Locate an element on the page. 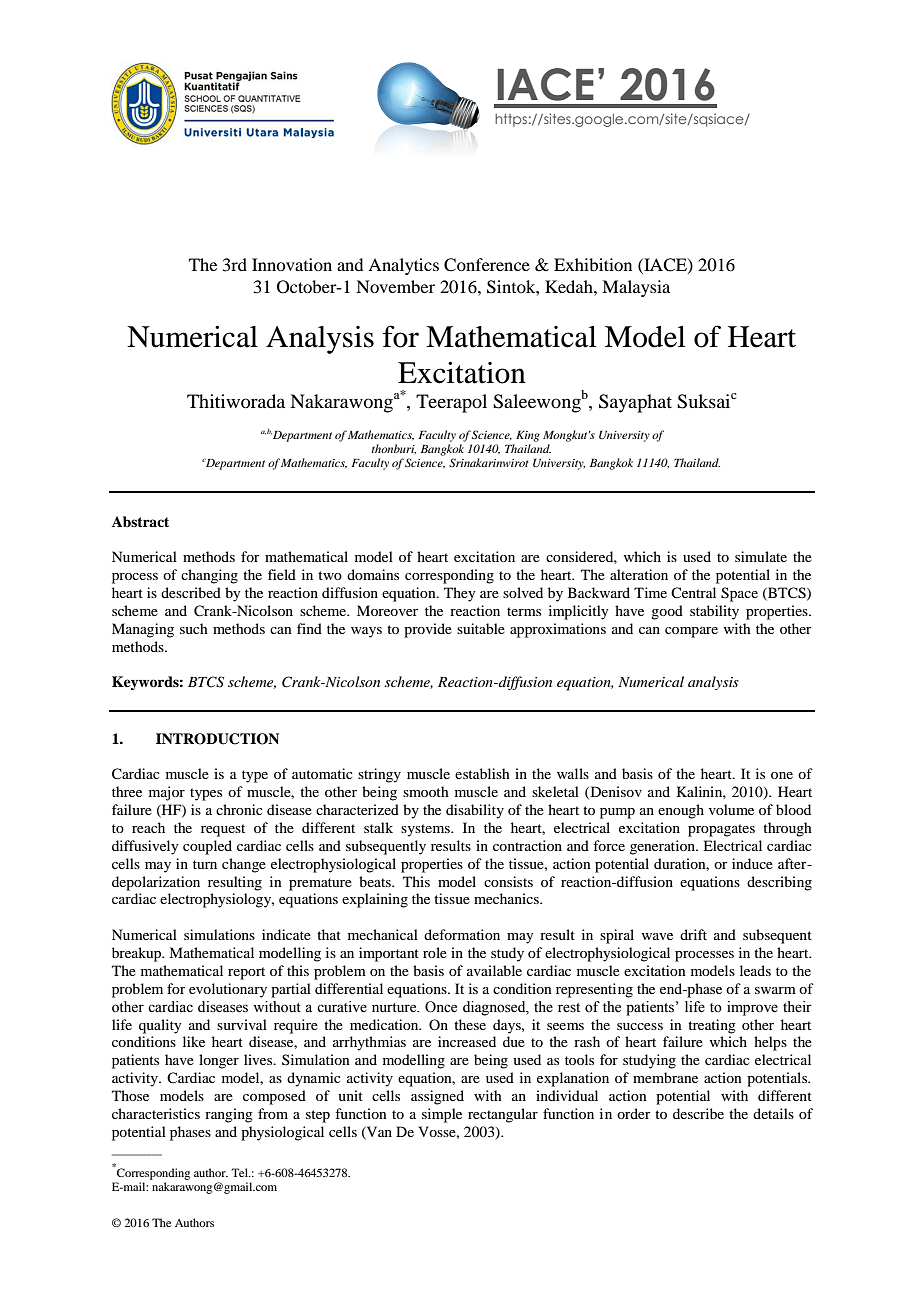 This document has height=1308, width=924. simple is located at coordinates (442, 1115).
